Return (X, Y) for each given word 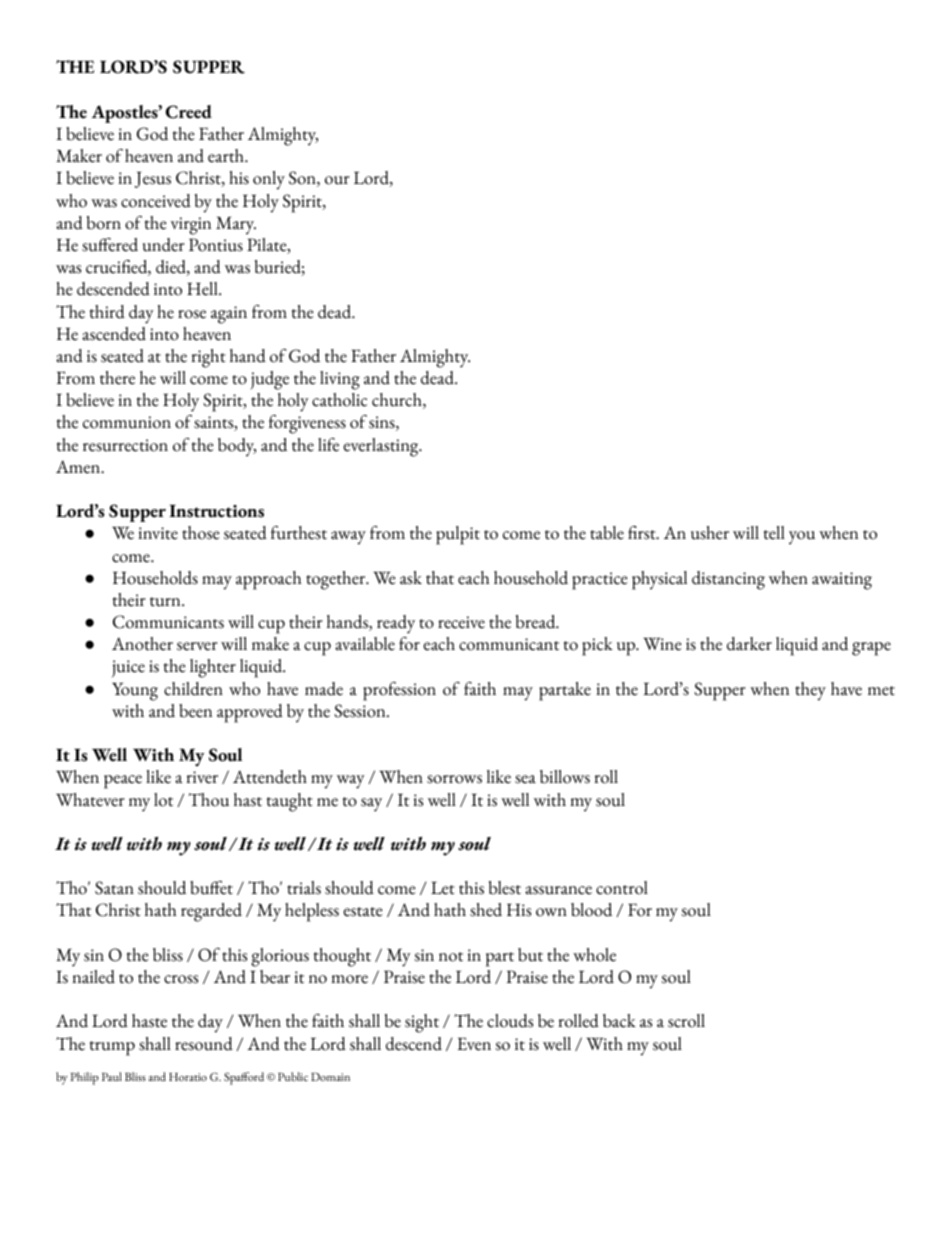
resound (204, 1044)
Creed (188, 112)
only (269, 180)
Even (474, 1044)
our (337, 180)
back (619, 1021)
